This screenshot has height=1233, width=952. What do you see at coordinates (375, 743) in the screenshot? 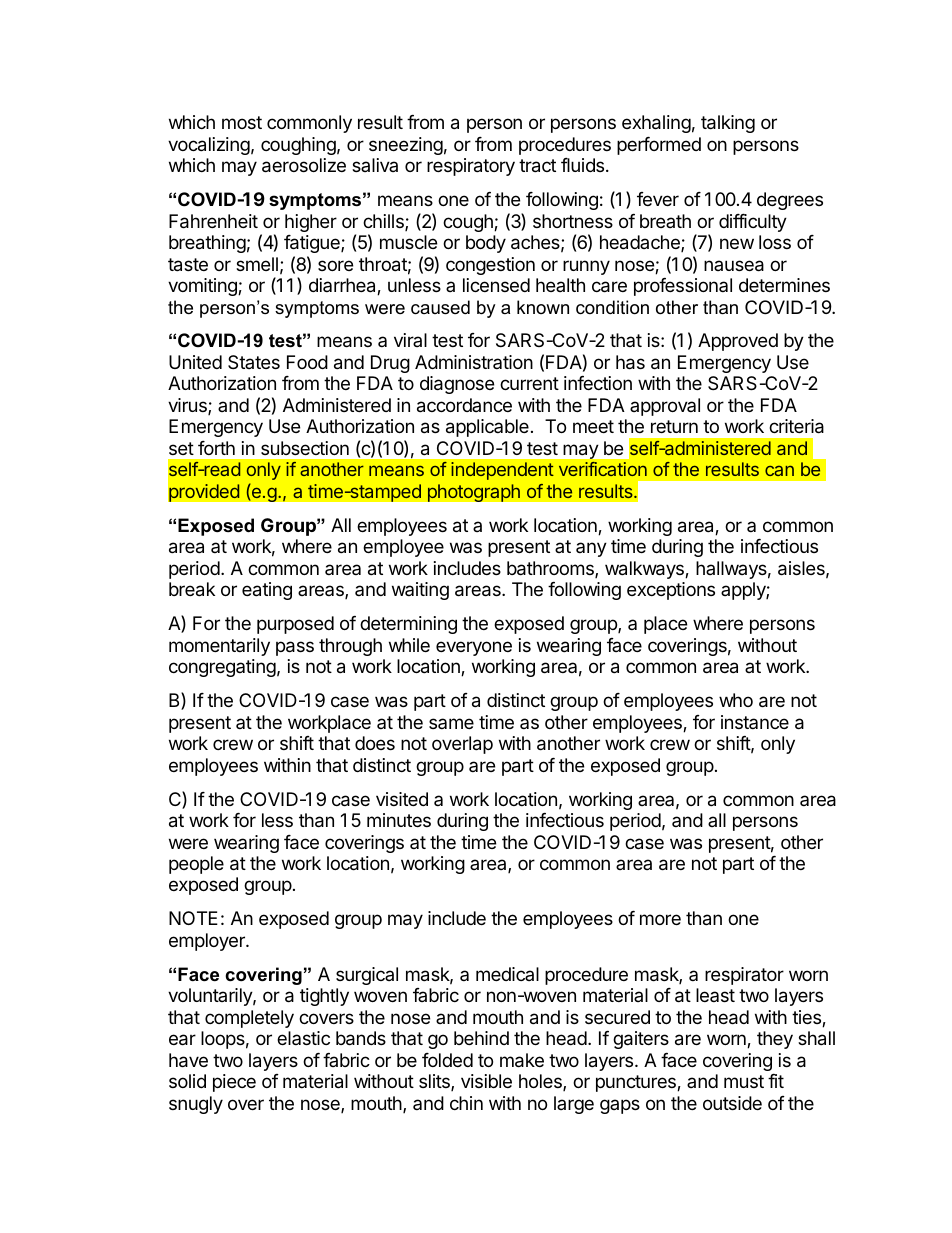
I see `does` at bounding box center [375, 743].
